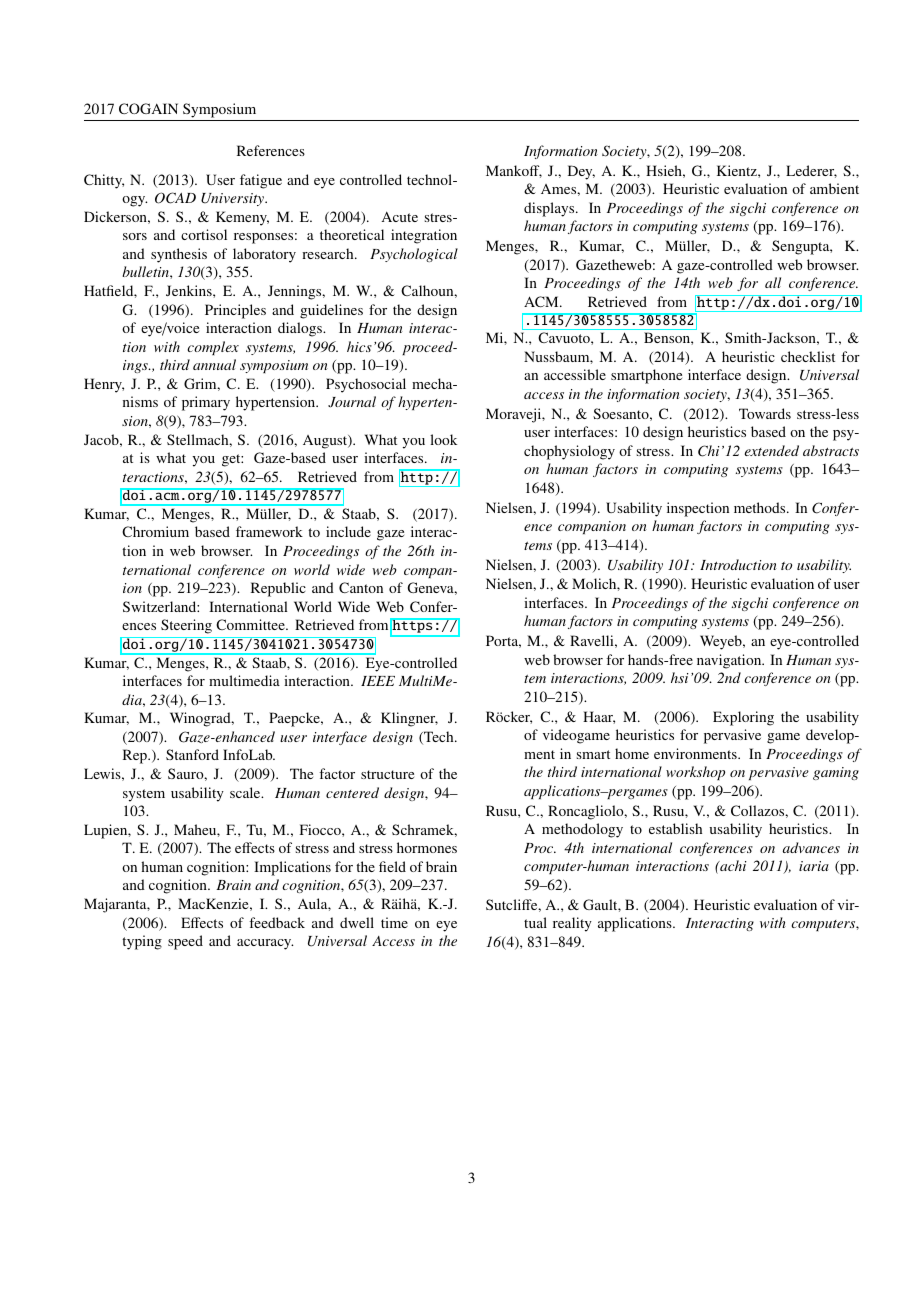 Image resolution: width=924 pixels, height=1308 pixels. Describe the element at coordinates (192, 754) in the screenshot. I see `Stanford` at that location.
